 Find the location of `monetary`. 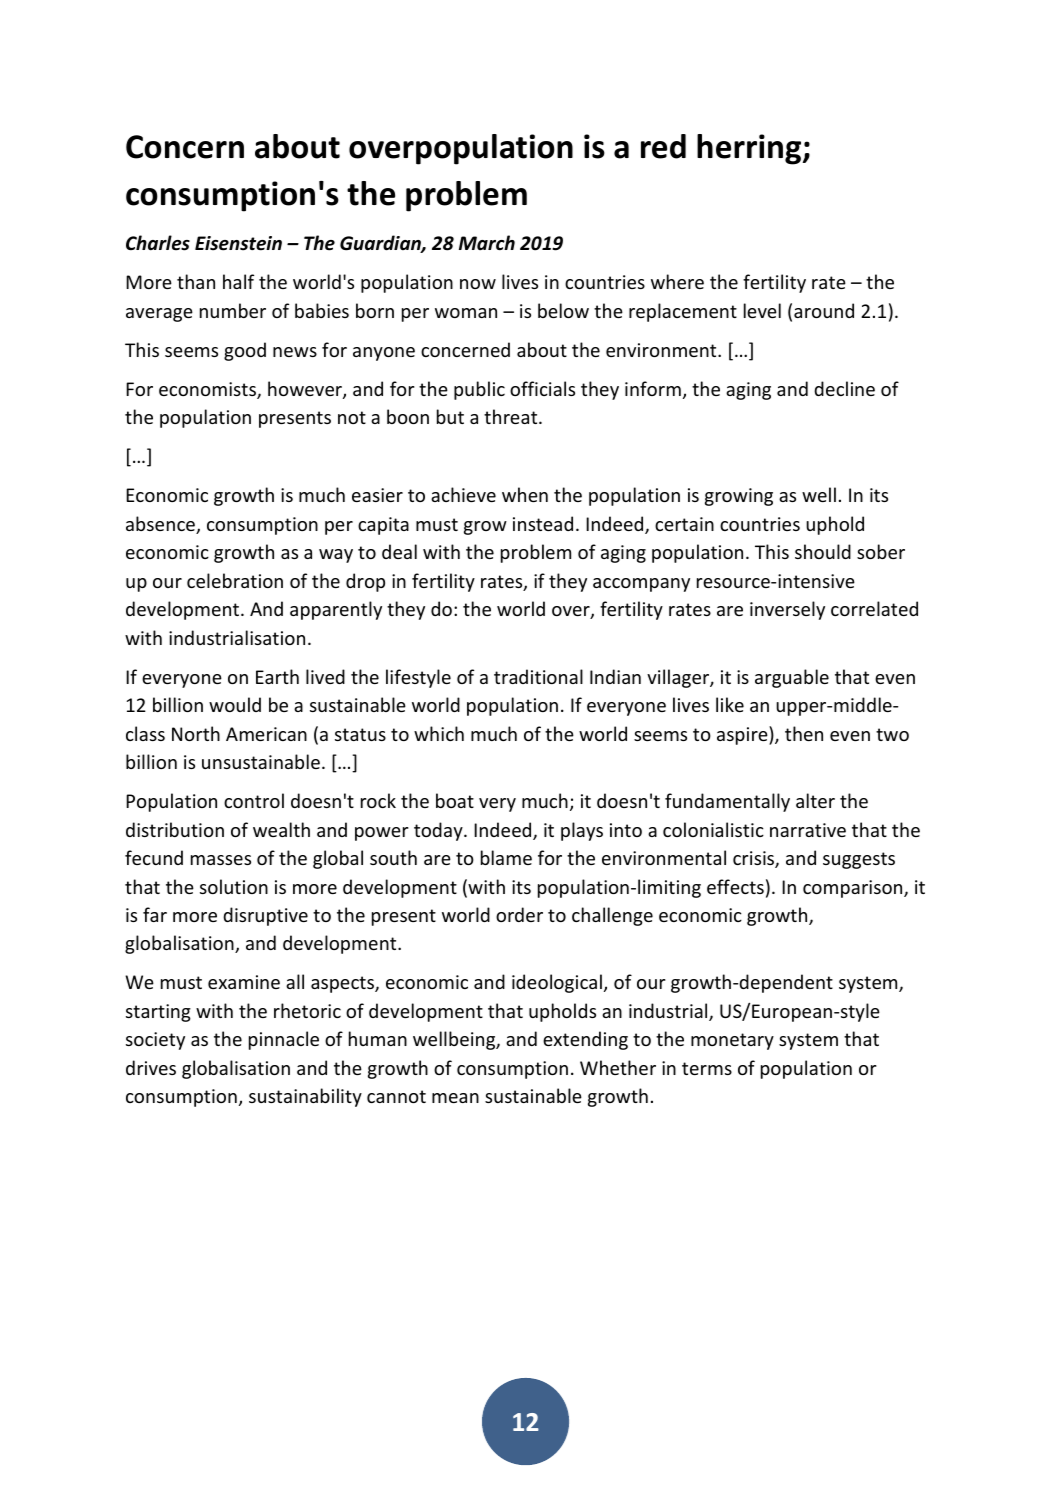

monetary is located at coordinates (732, 1041).
